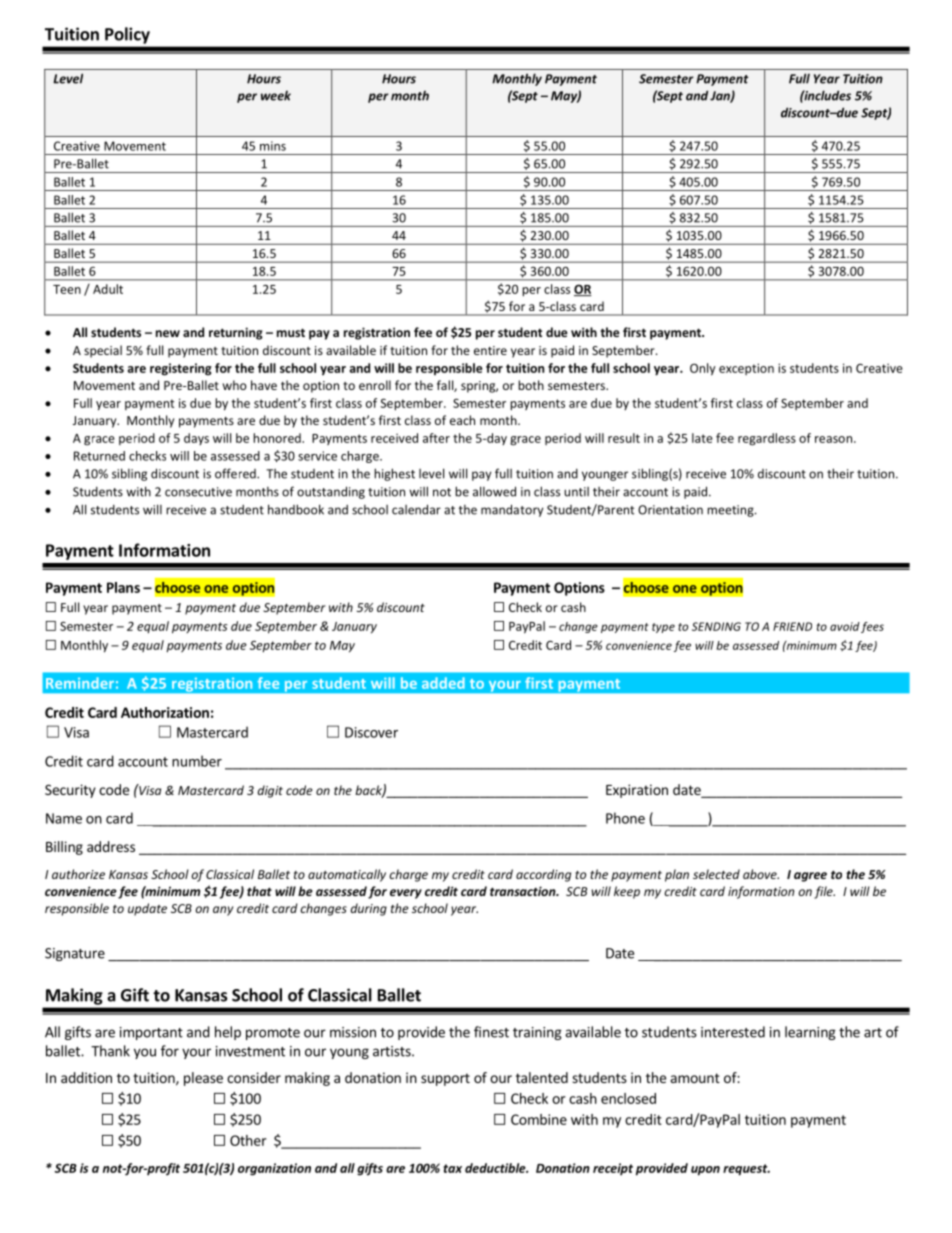 This image has height=1233, width=952. Describe the element at coordinates (490, 350) in the image. I see `entire` at that location.
